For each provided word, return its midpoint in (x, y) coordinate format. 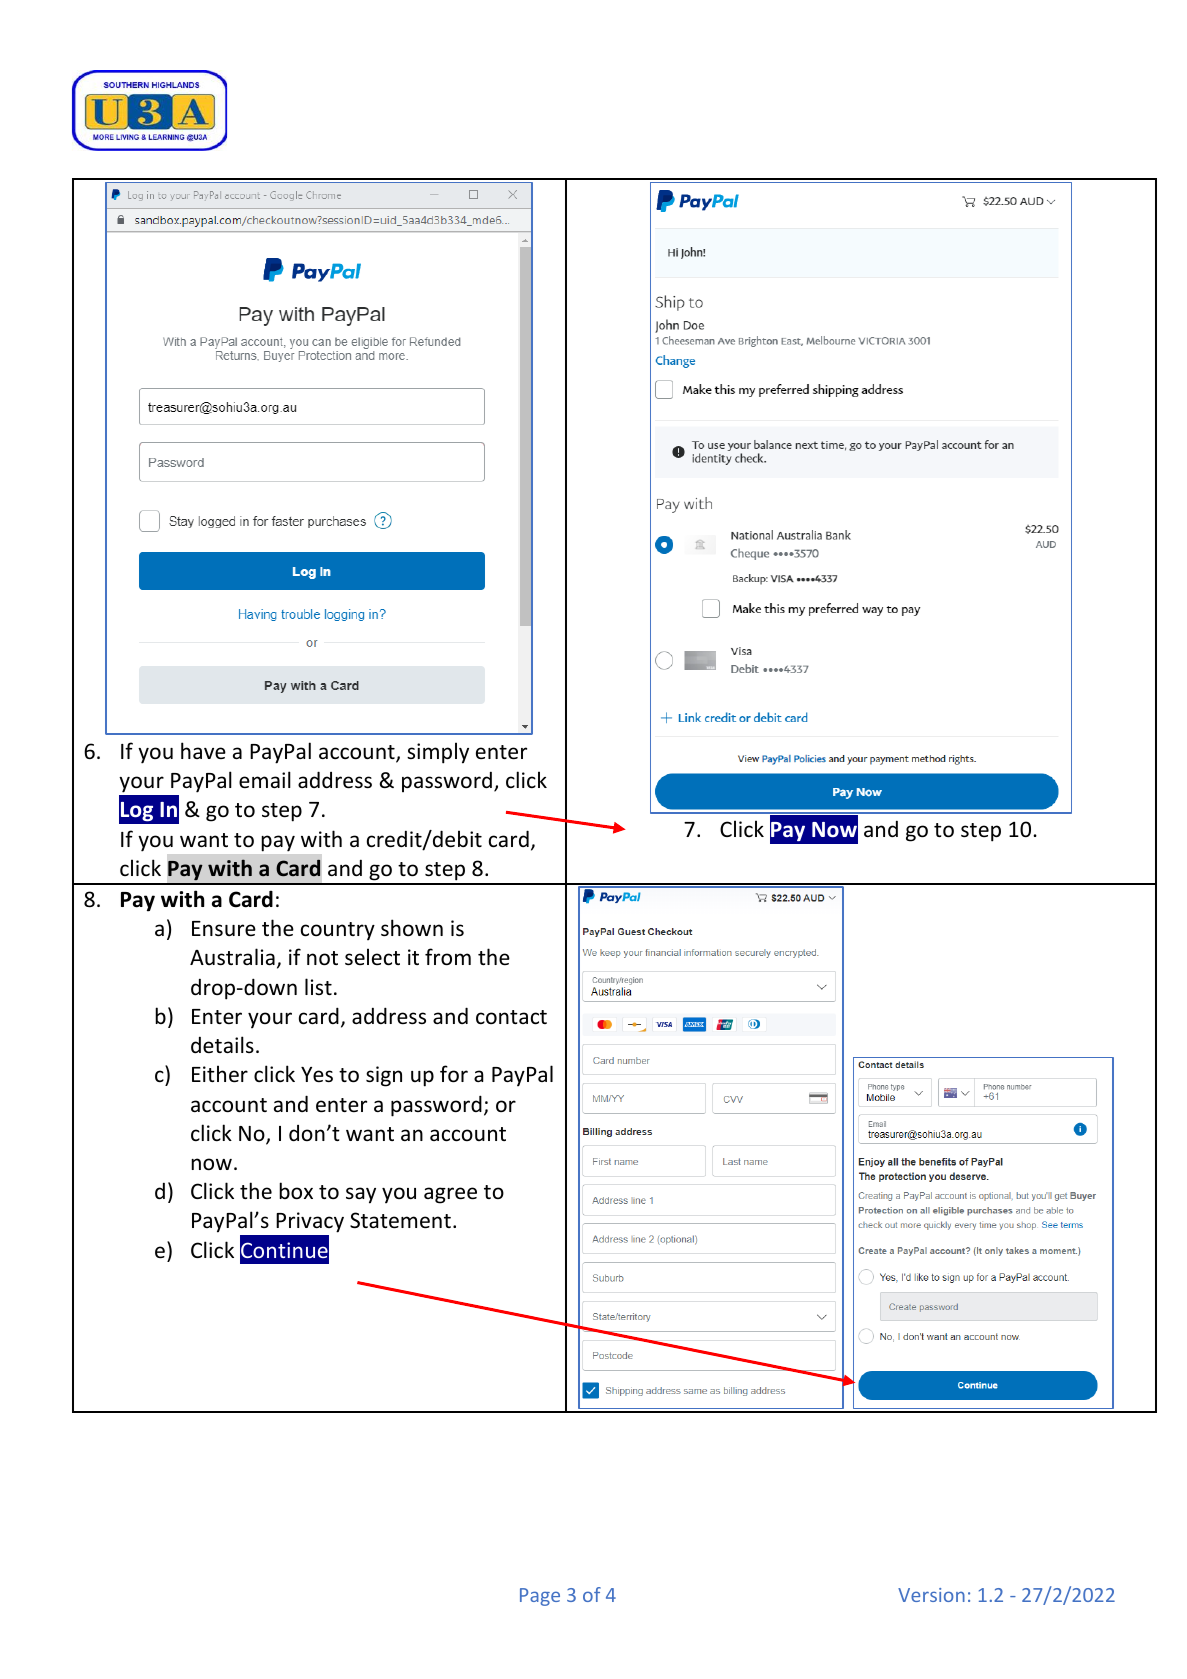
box (296, 1191)
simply (438, 753)
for (454, 1074)
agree (450, 1195)
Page (540, 1597)
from (448, 957)
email (265, 780)
